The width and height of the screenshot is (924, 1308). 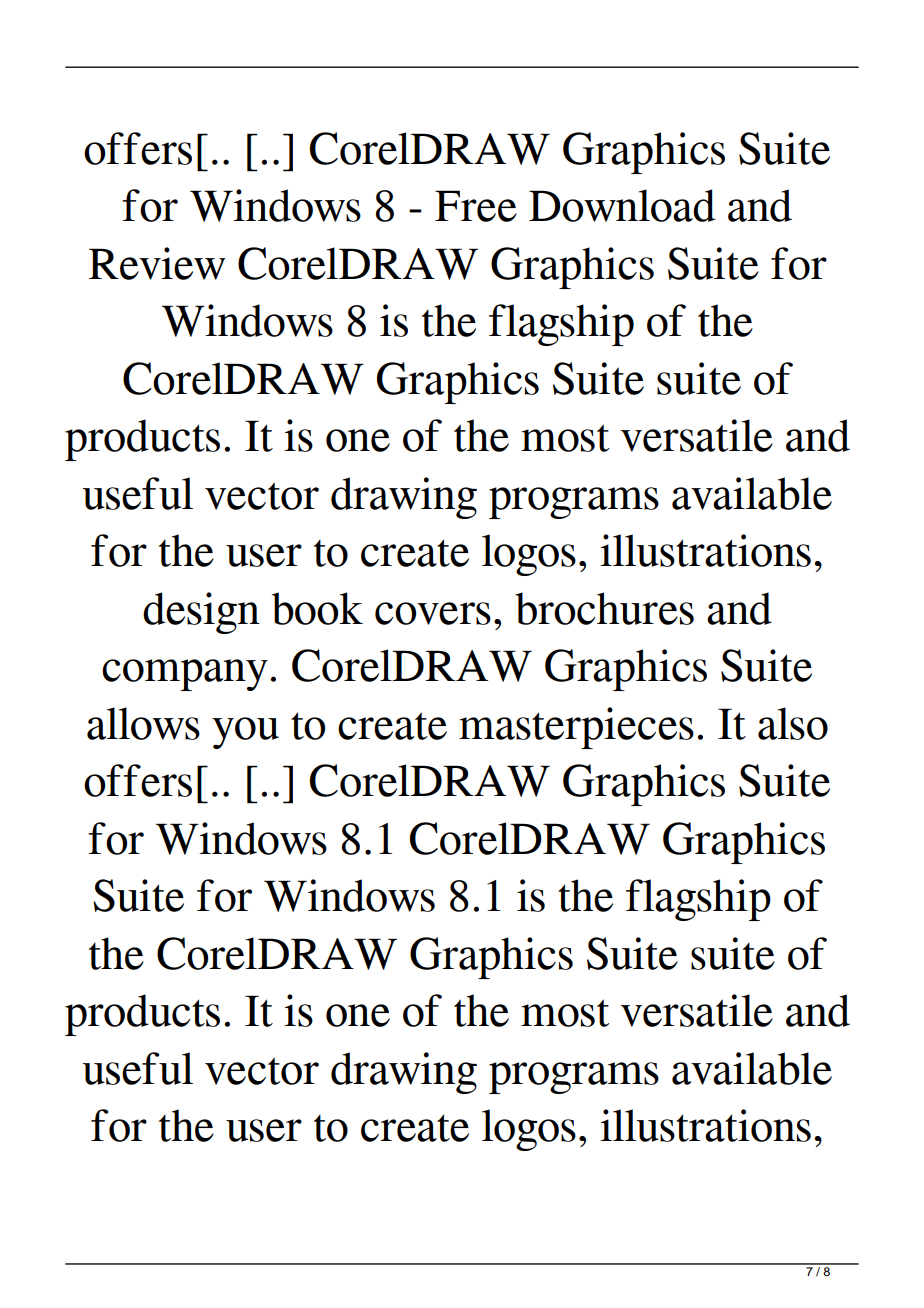 I want to click on covers, so click(x=433, y=613).
